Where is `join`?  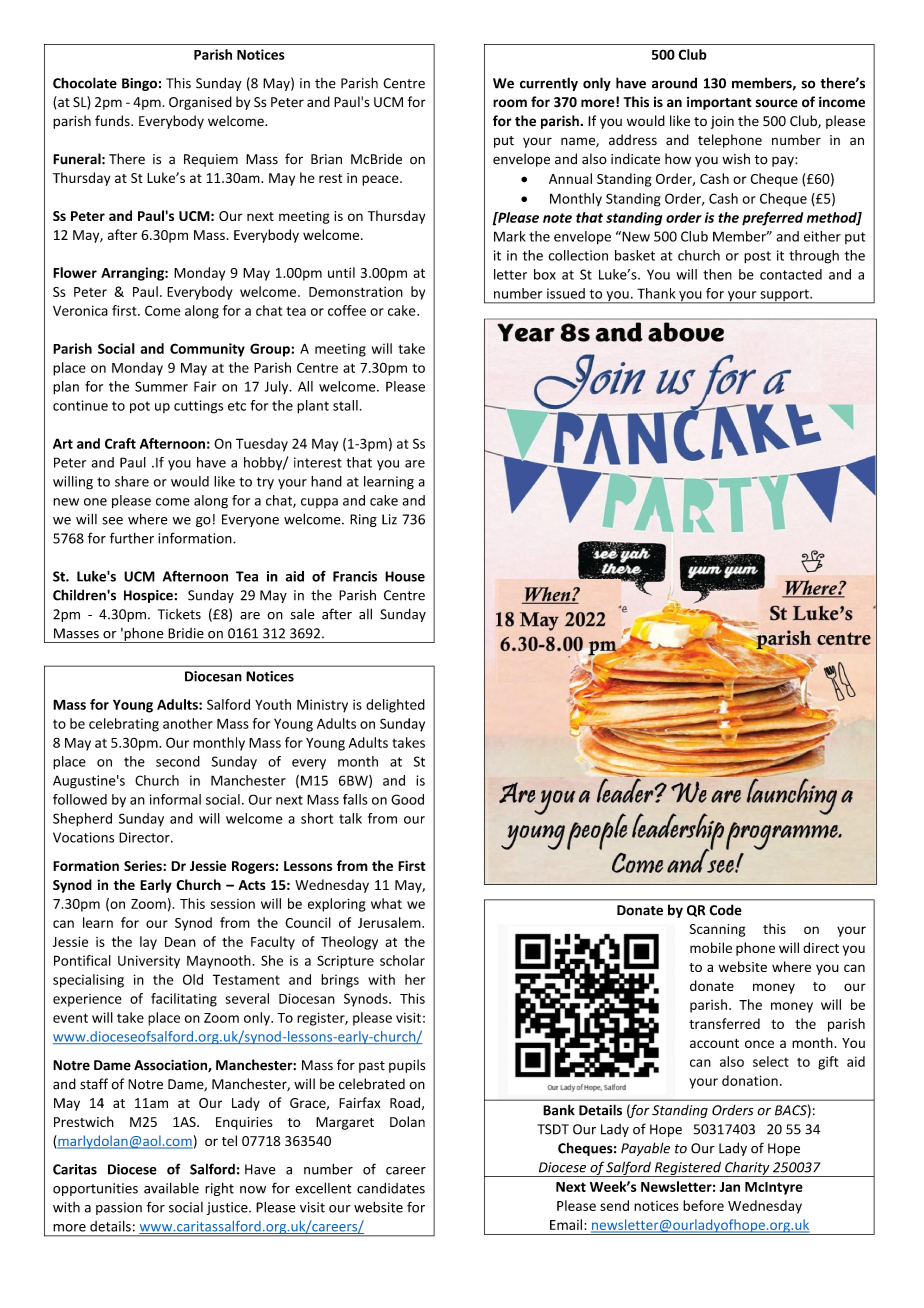 join is located at coordinates (722, 122).
